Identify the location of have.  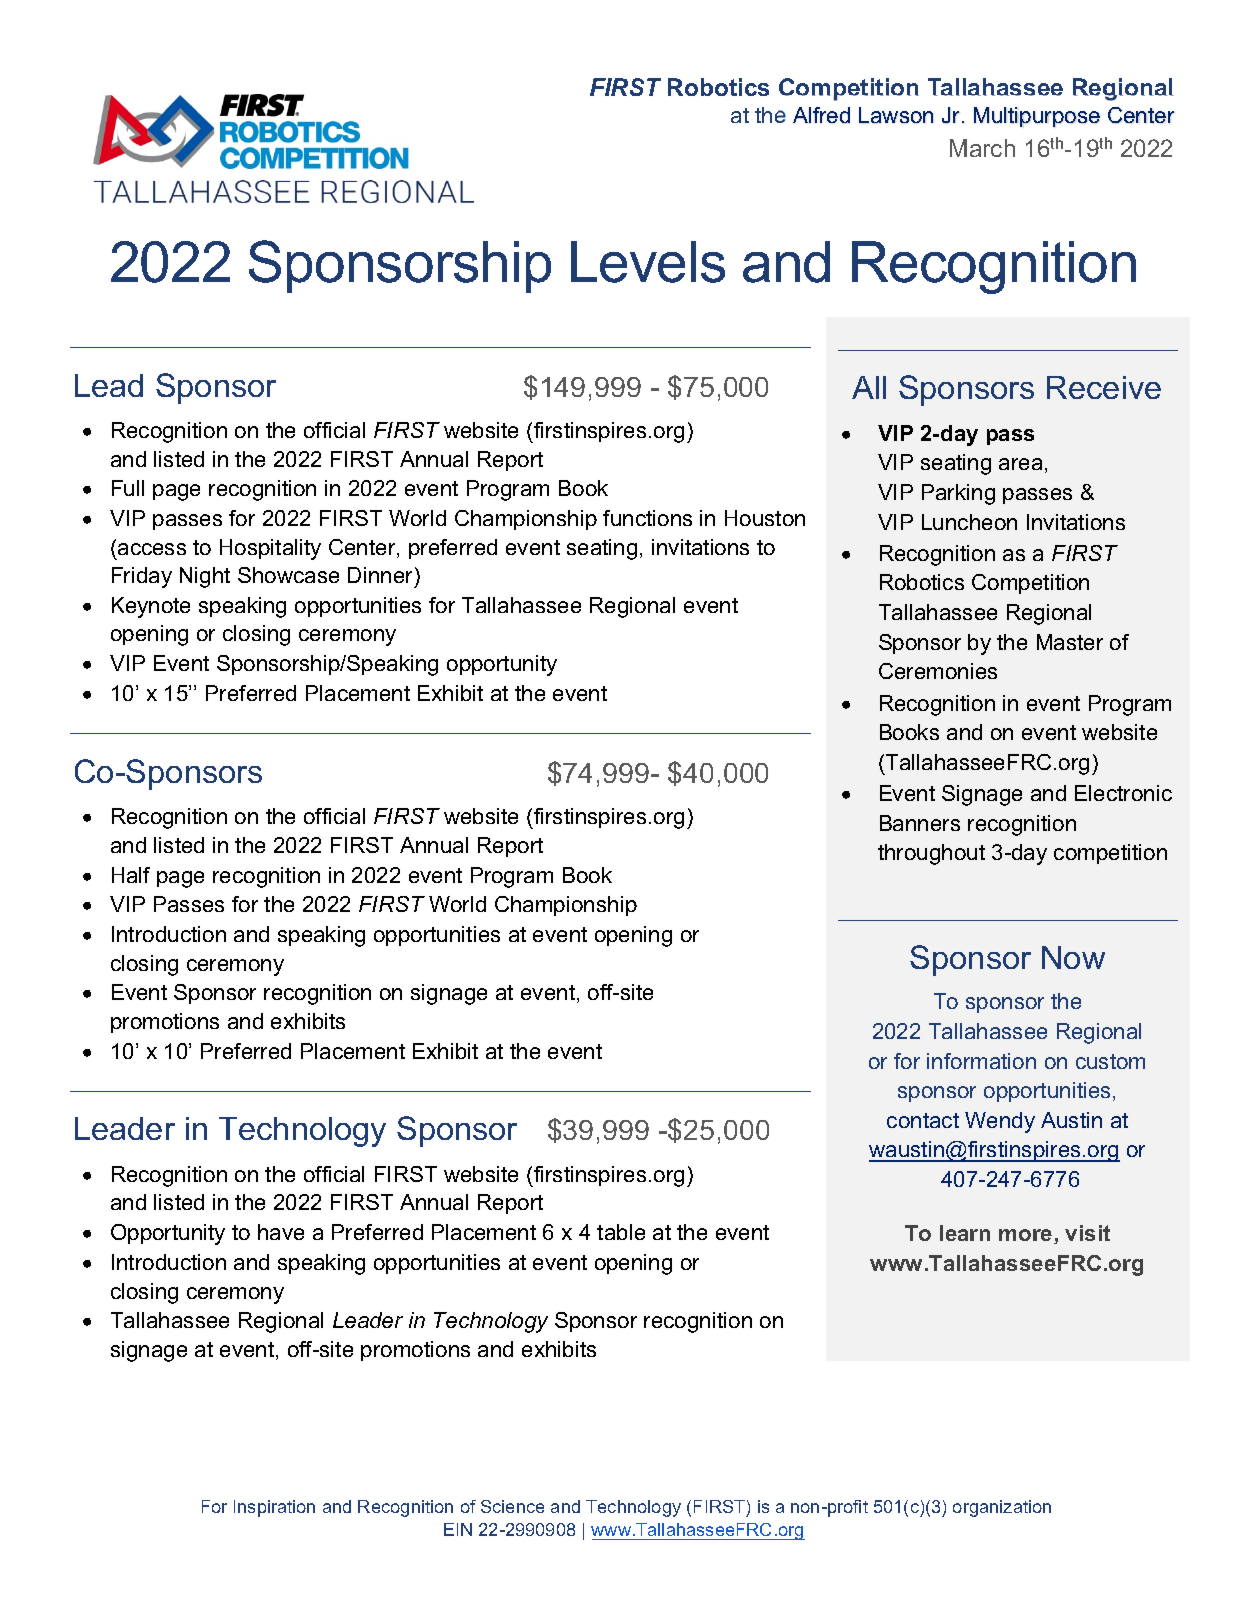
(281, 1232).
